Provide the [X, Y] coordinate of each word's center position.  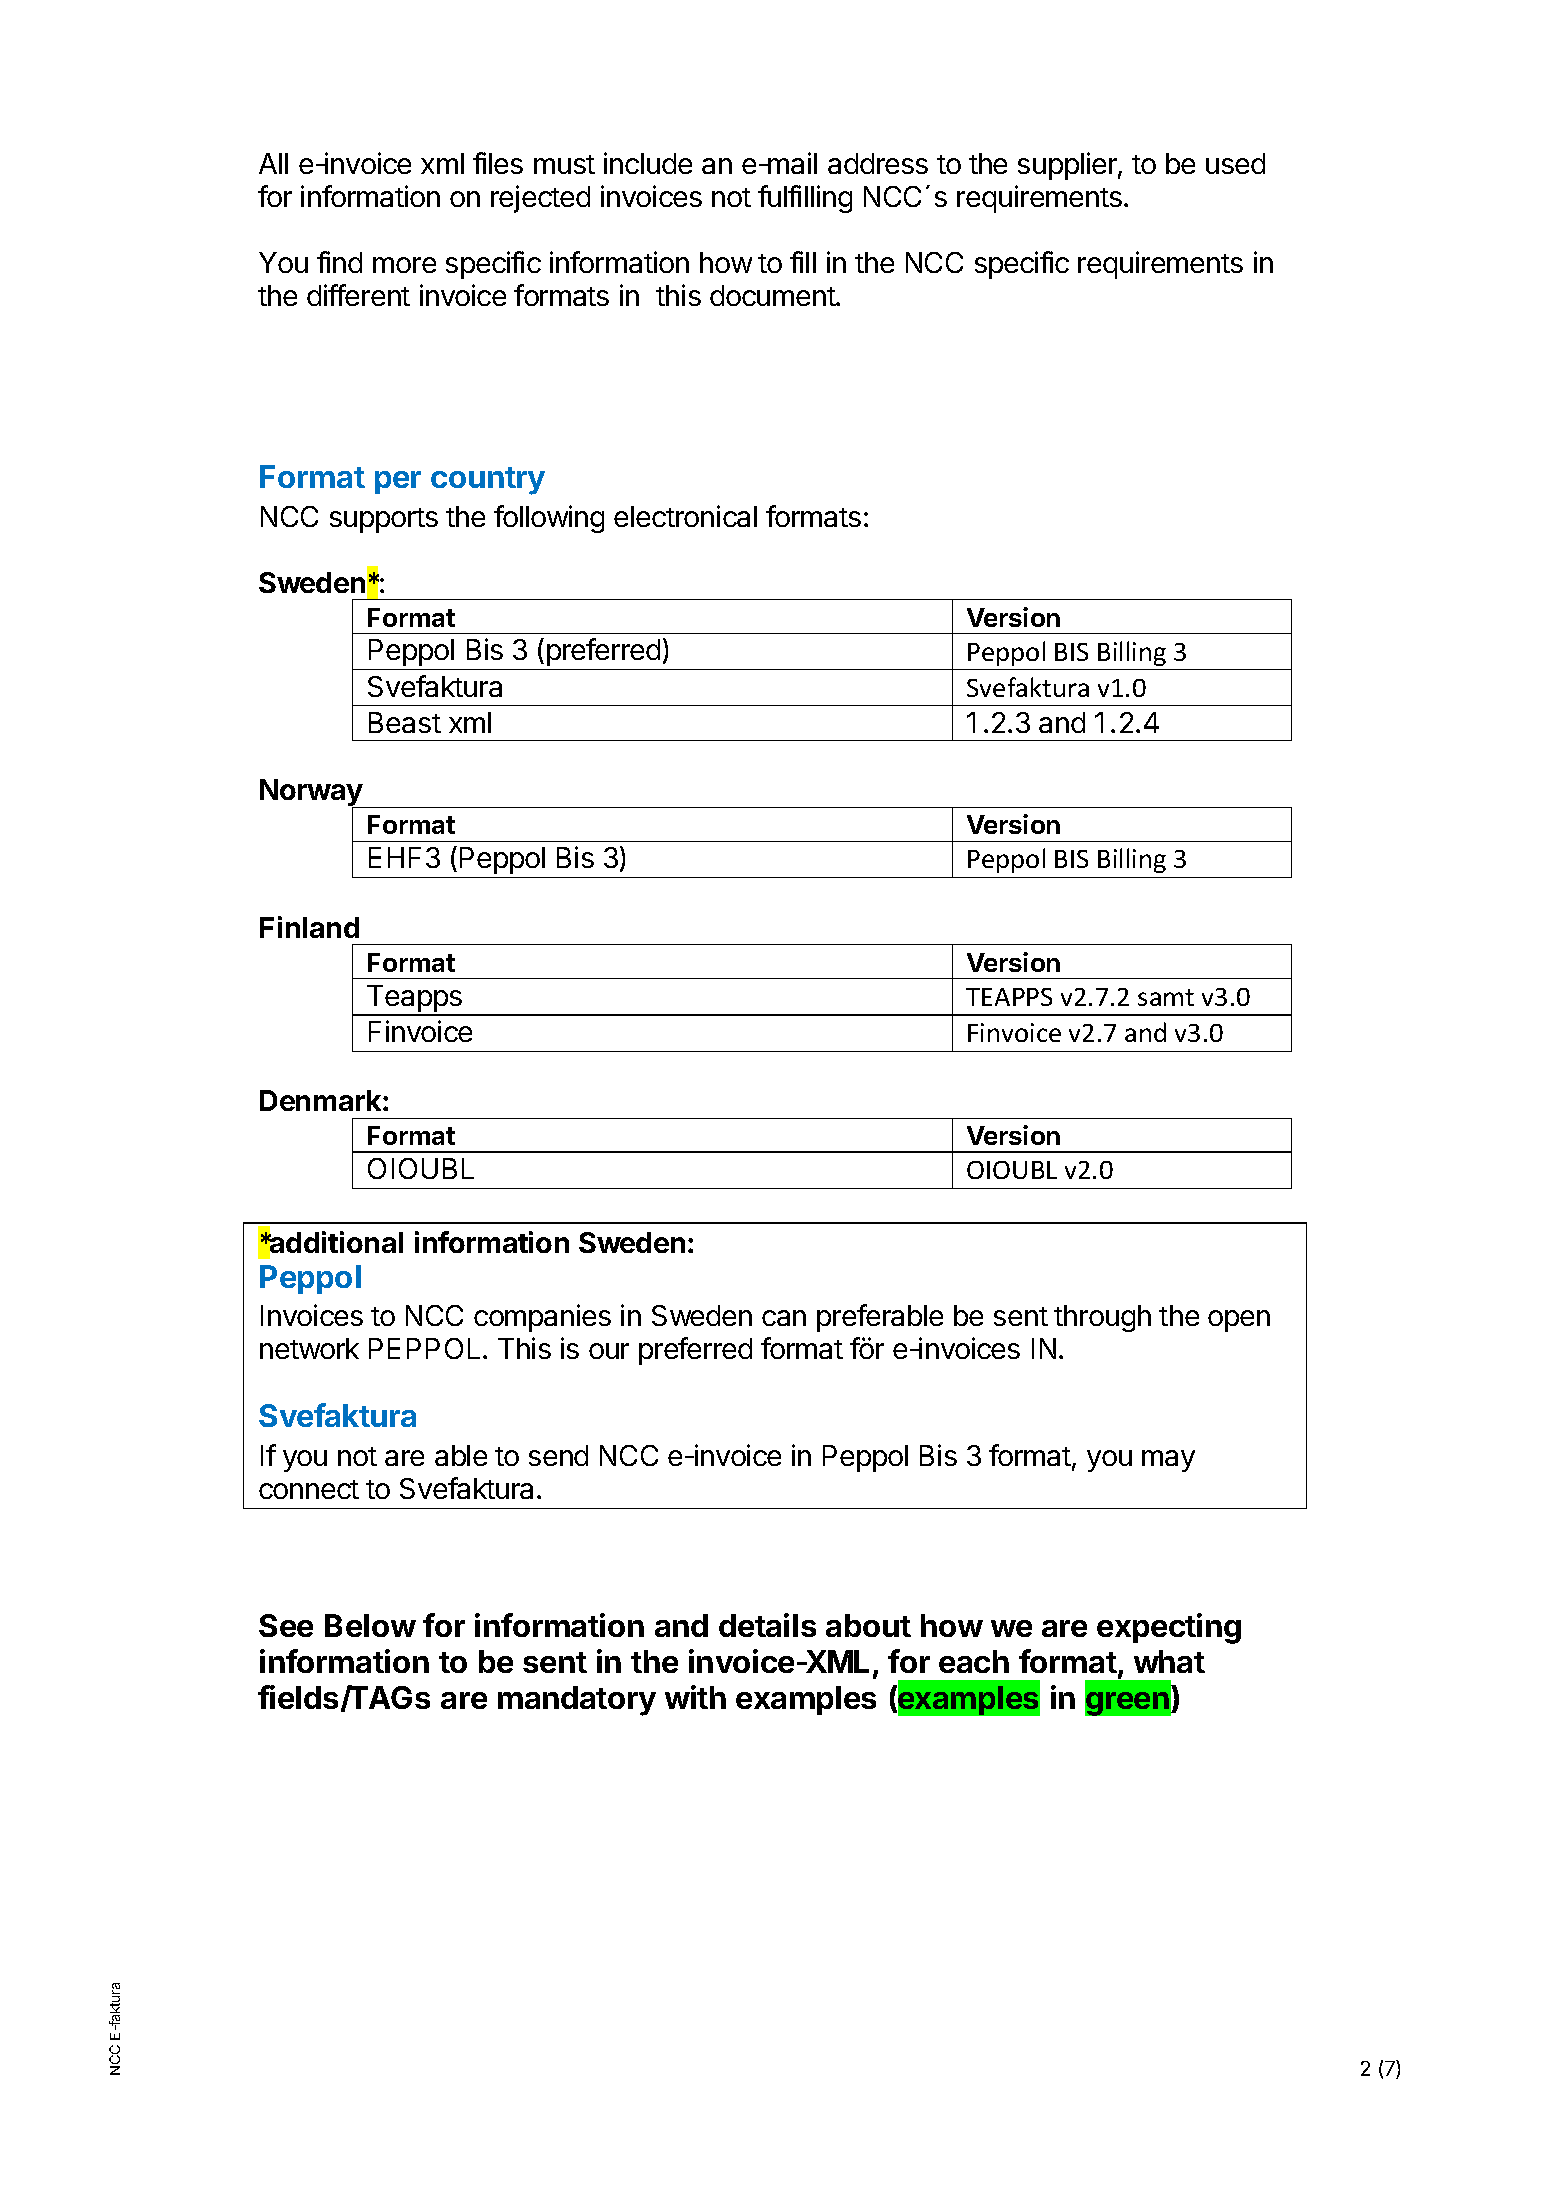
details [767, 1625]
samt [1166, 997]
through [1102, 1318]
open [1239, 1321]
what [1169, 1661]
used [1235, 163]
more [404, 265]
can [784, 1318]
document [773, 295]
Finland [309, 927]
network [309, 1348]
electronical [685, 516]
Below [370, 1625]
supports [384, 520]
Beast [405, 722]
